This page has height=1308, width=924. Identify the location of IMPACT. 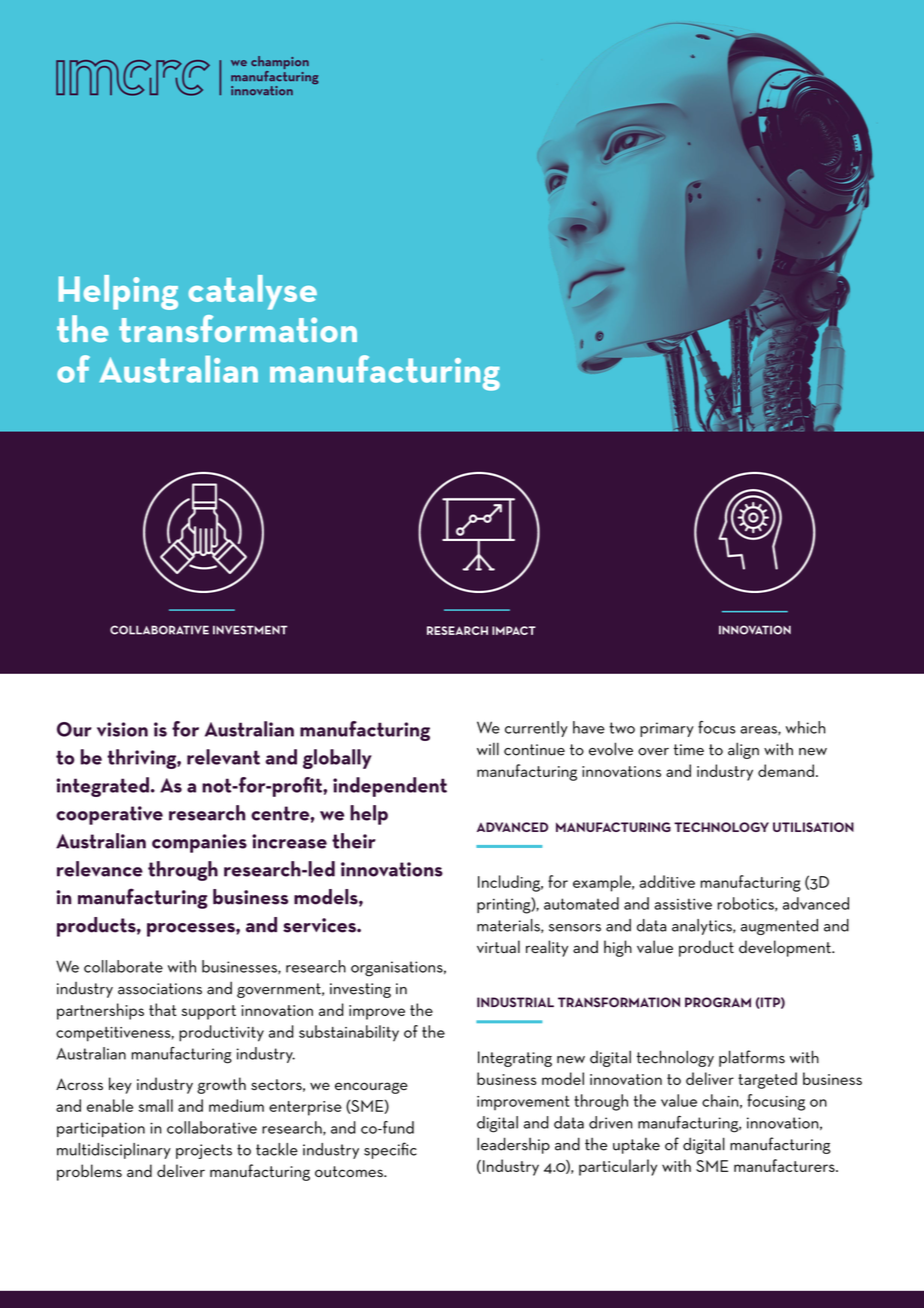
(514, 630).
